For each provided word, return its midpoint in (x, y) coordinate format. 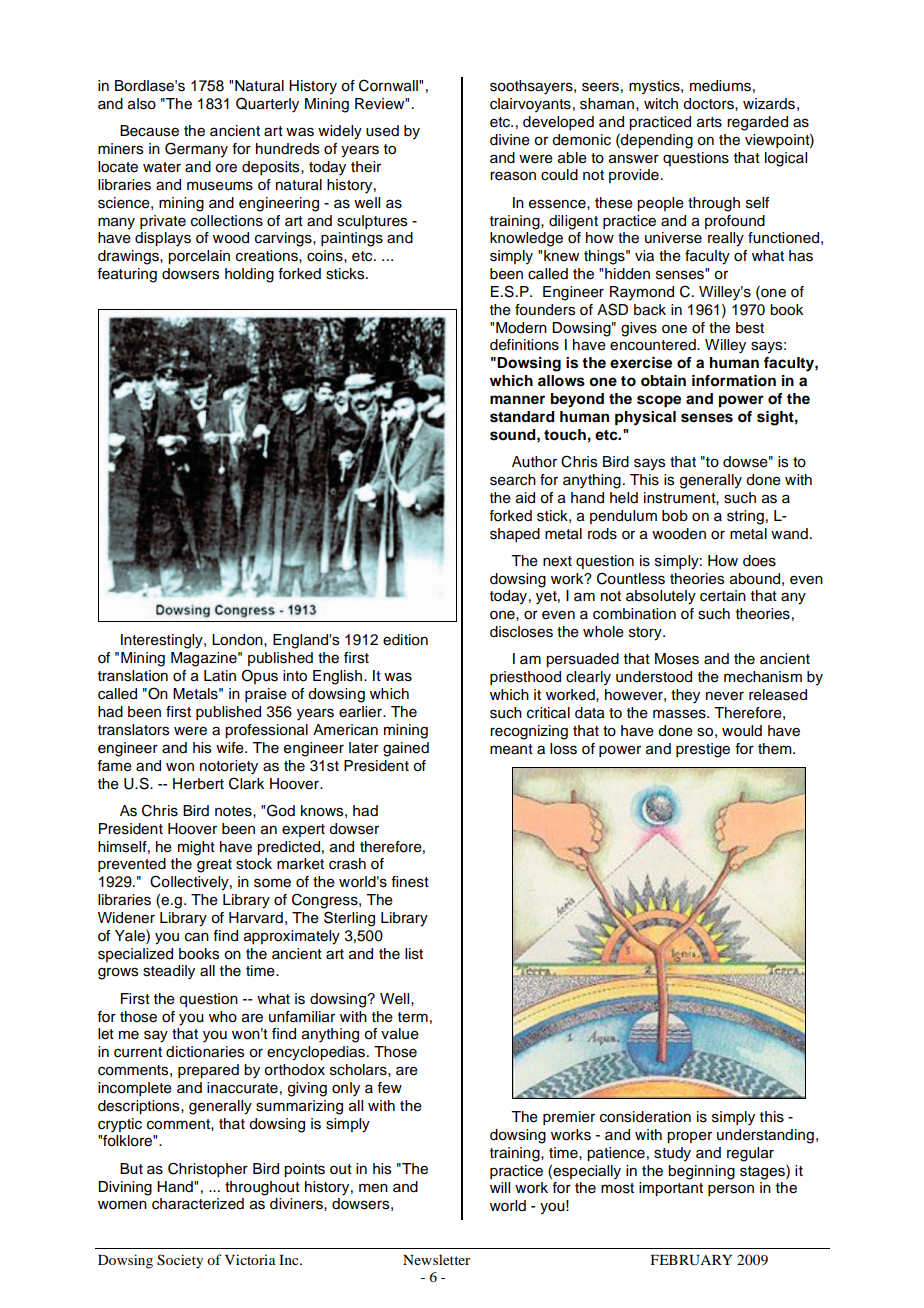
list (414, 954)
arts (709, 122)
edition (405, 640)
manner (517, 399)
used (382, 131)
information (734, 381)
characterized (198, 1204)
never (725, 696)
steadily (169, 972)
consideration (645, 1117)
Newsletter (436, 1259)
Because (149, 131)
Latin (220, 676)
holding (249, 275)
